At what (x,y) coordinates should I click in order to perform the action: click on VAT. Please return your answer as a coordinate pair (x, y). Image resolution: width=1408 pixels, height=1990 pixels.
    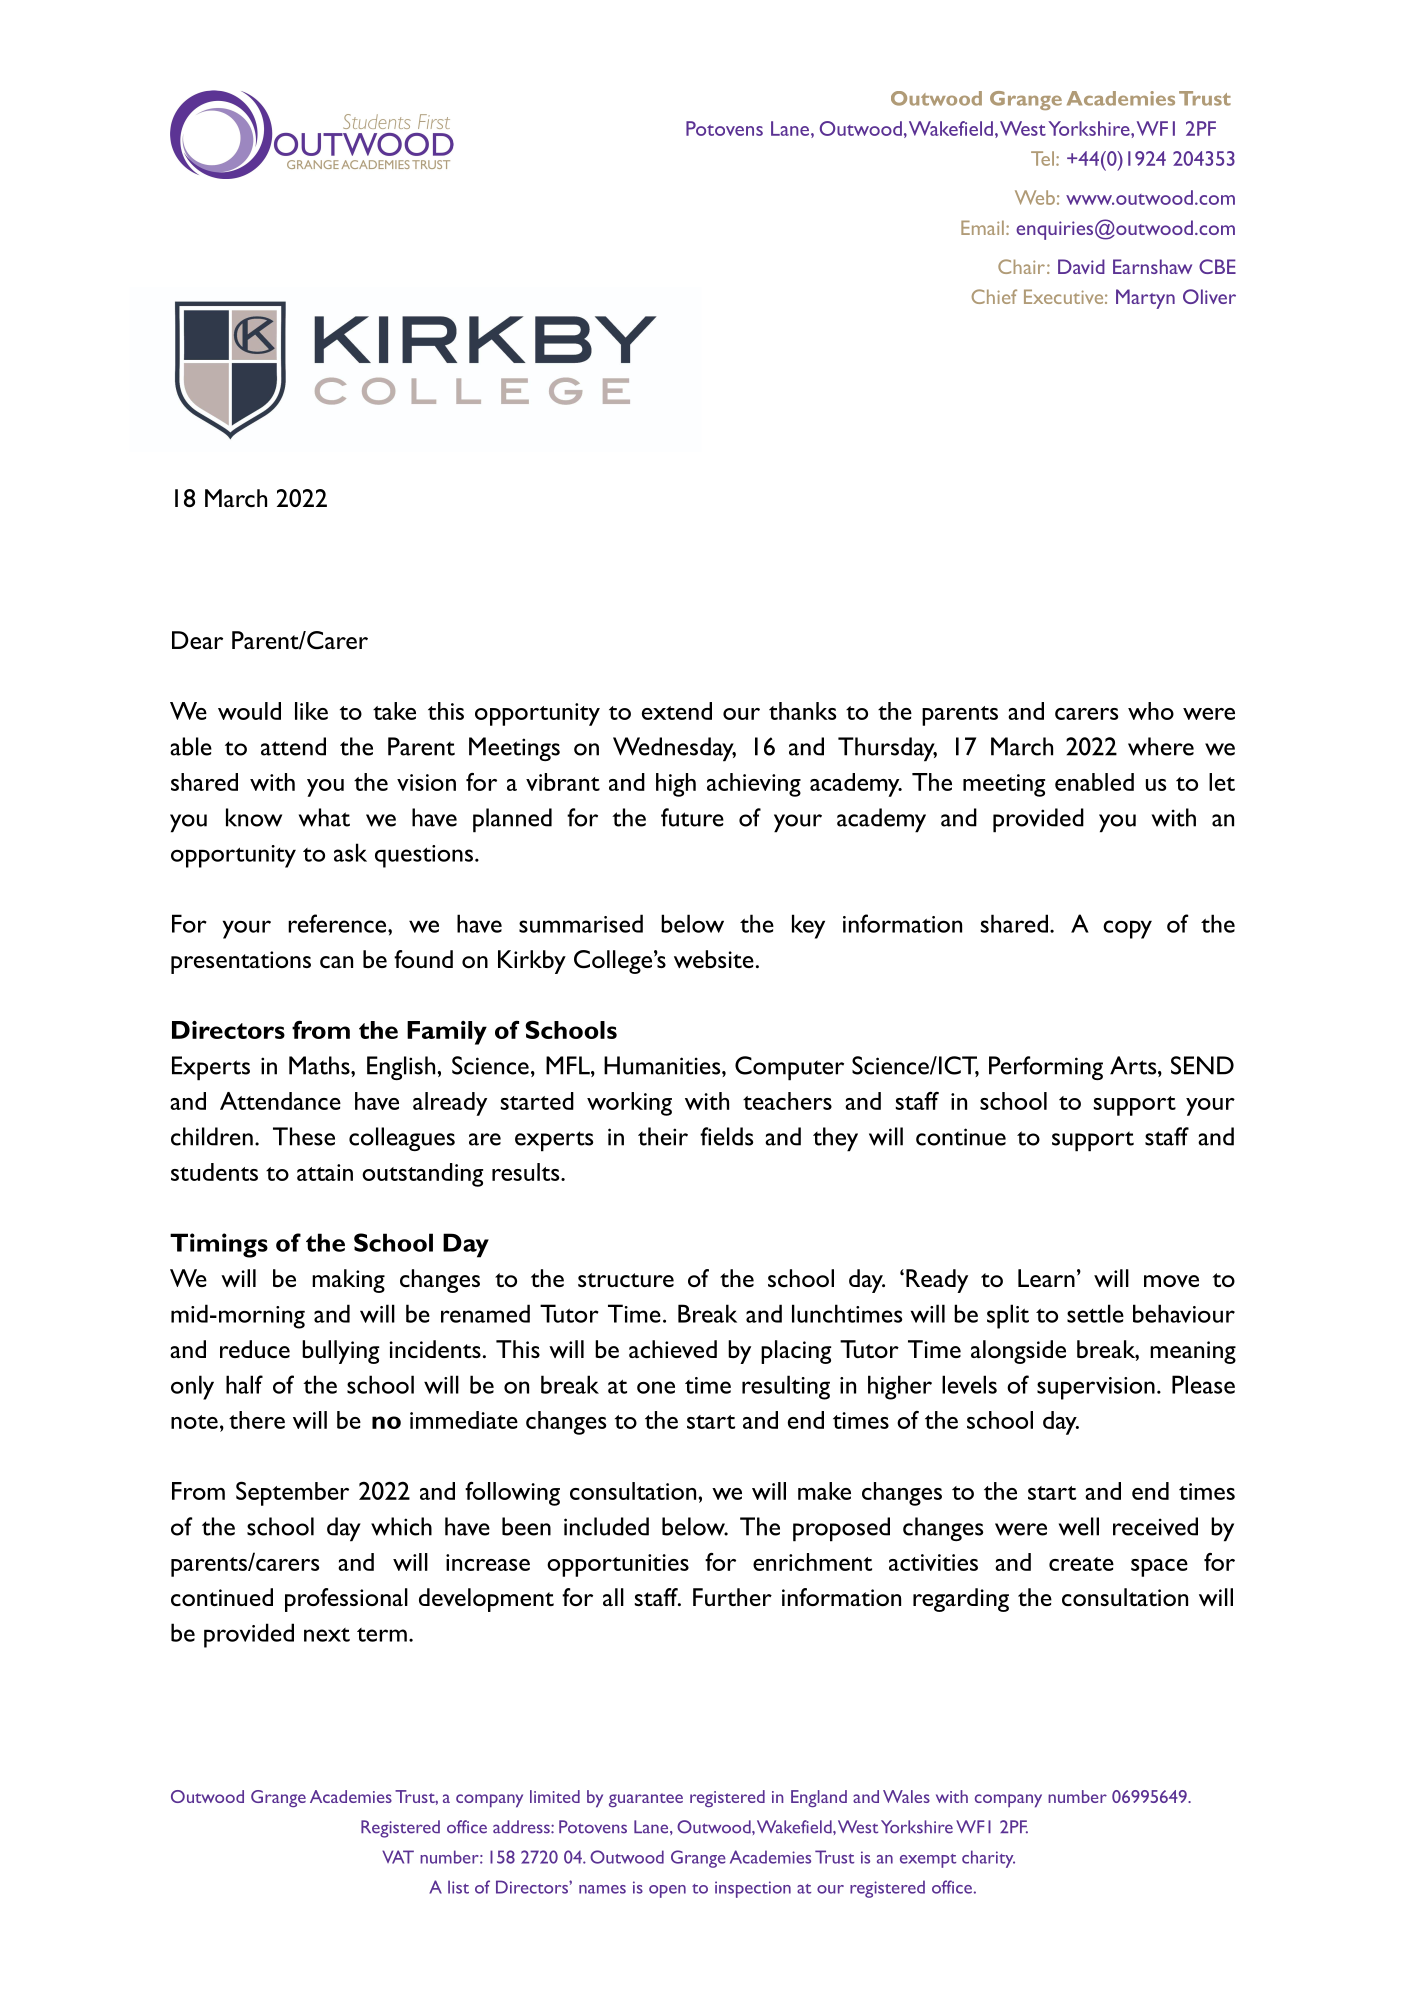
    Looking at the image, I should click on (398, 1857).
